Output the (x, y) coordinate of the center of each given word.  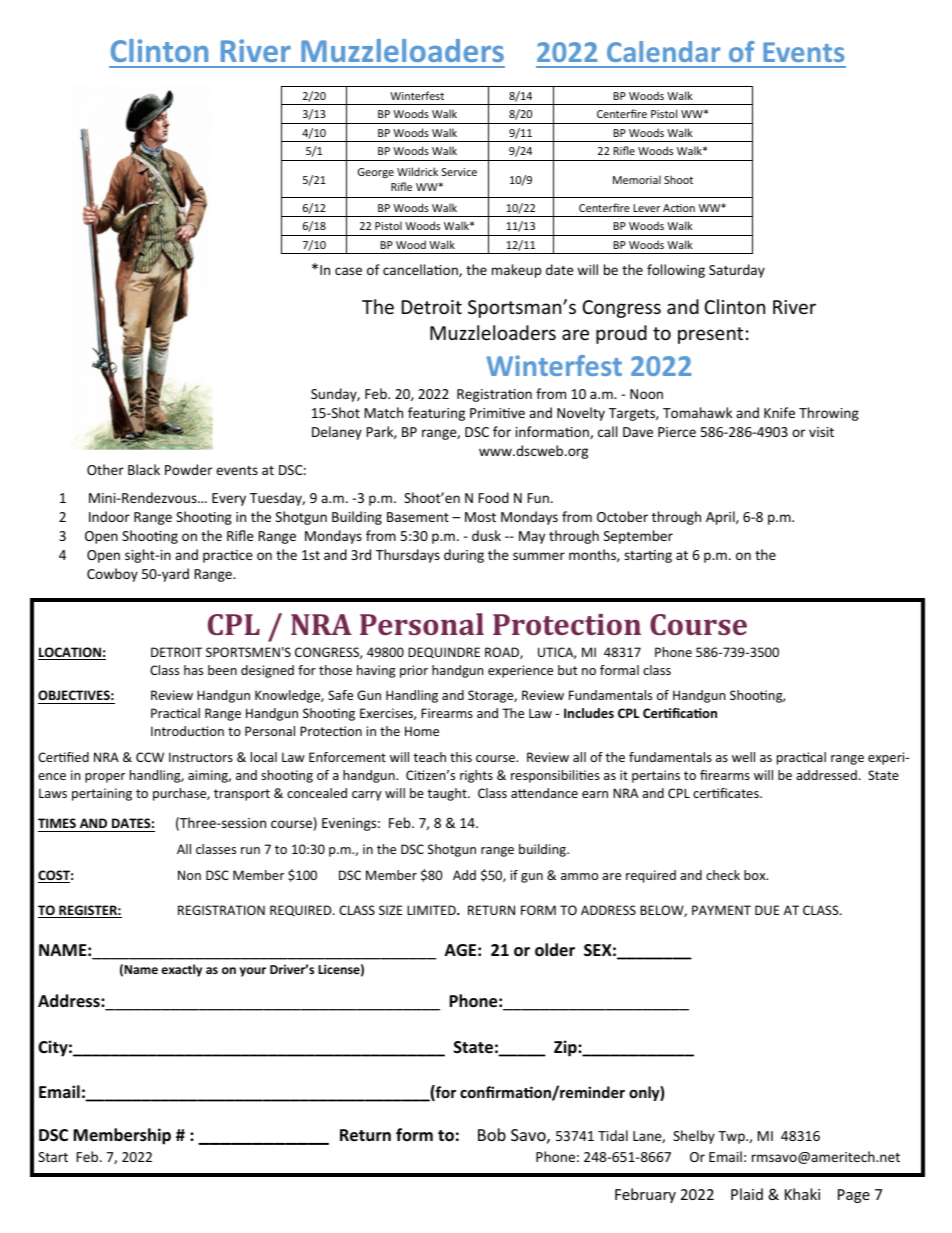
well (743, 757)
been (222, 670)
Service (459, 172)
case (348, 271)
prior (414, 671)
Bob (492, 1134)
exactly (181, 970)
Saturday (737, 271)
